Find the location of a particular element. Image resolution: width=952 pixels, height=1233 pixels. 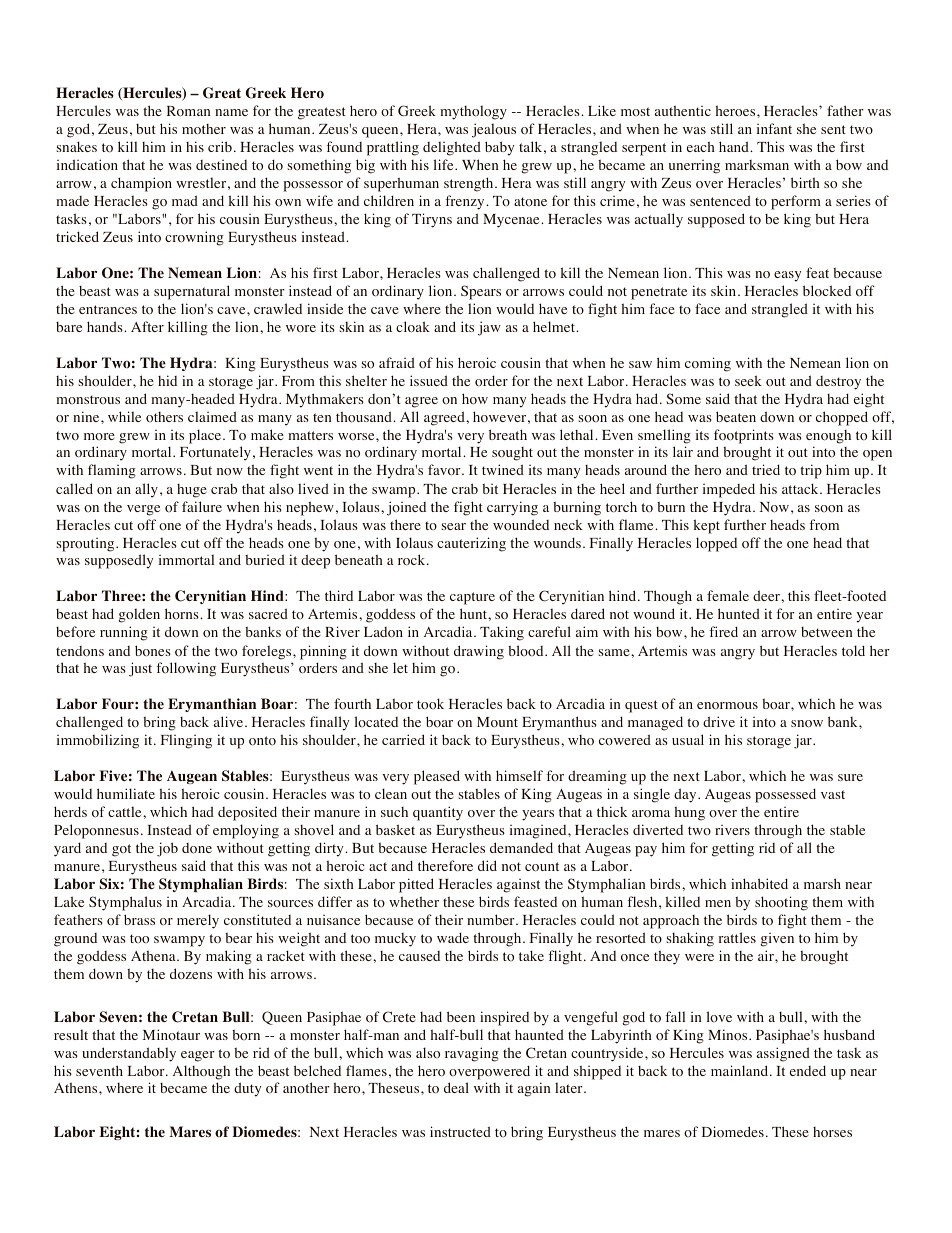

between is located at coordinates (826, 632).
